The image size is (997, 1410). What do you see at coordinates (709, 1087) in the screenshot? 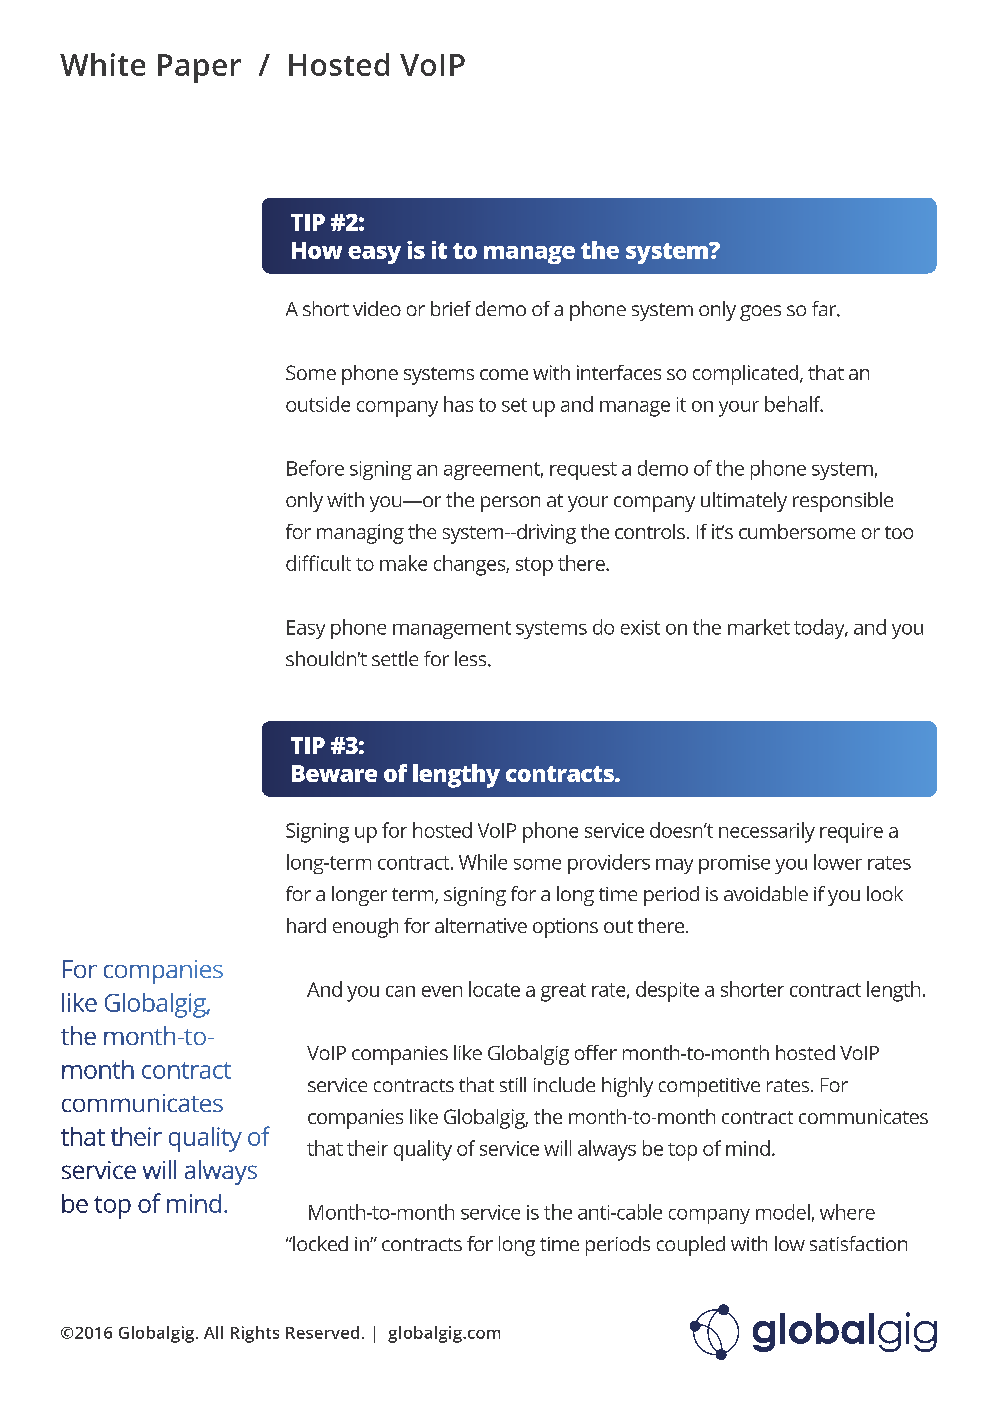
I see `competitive` at bounding box center [709, 1087].
